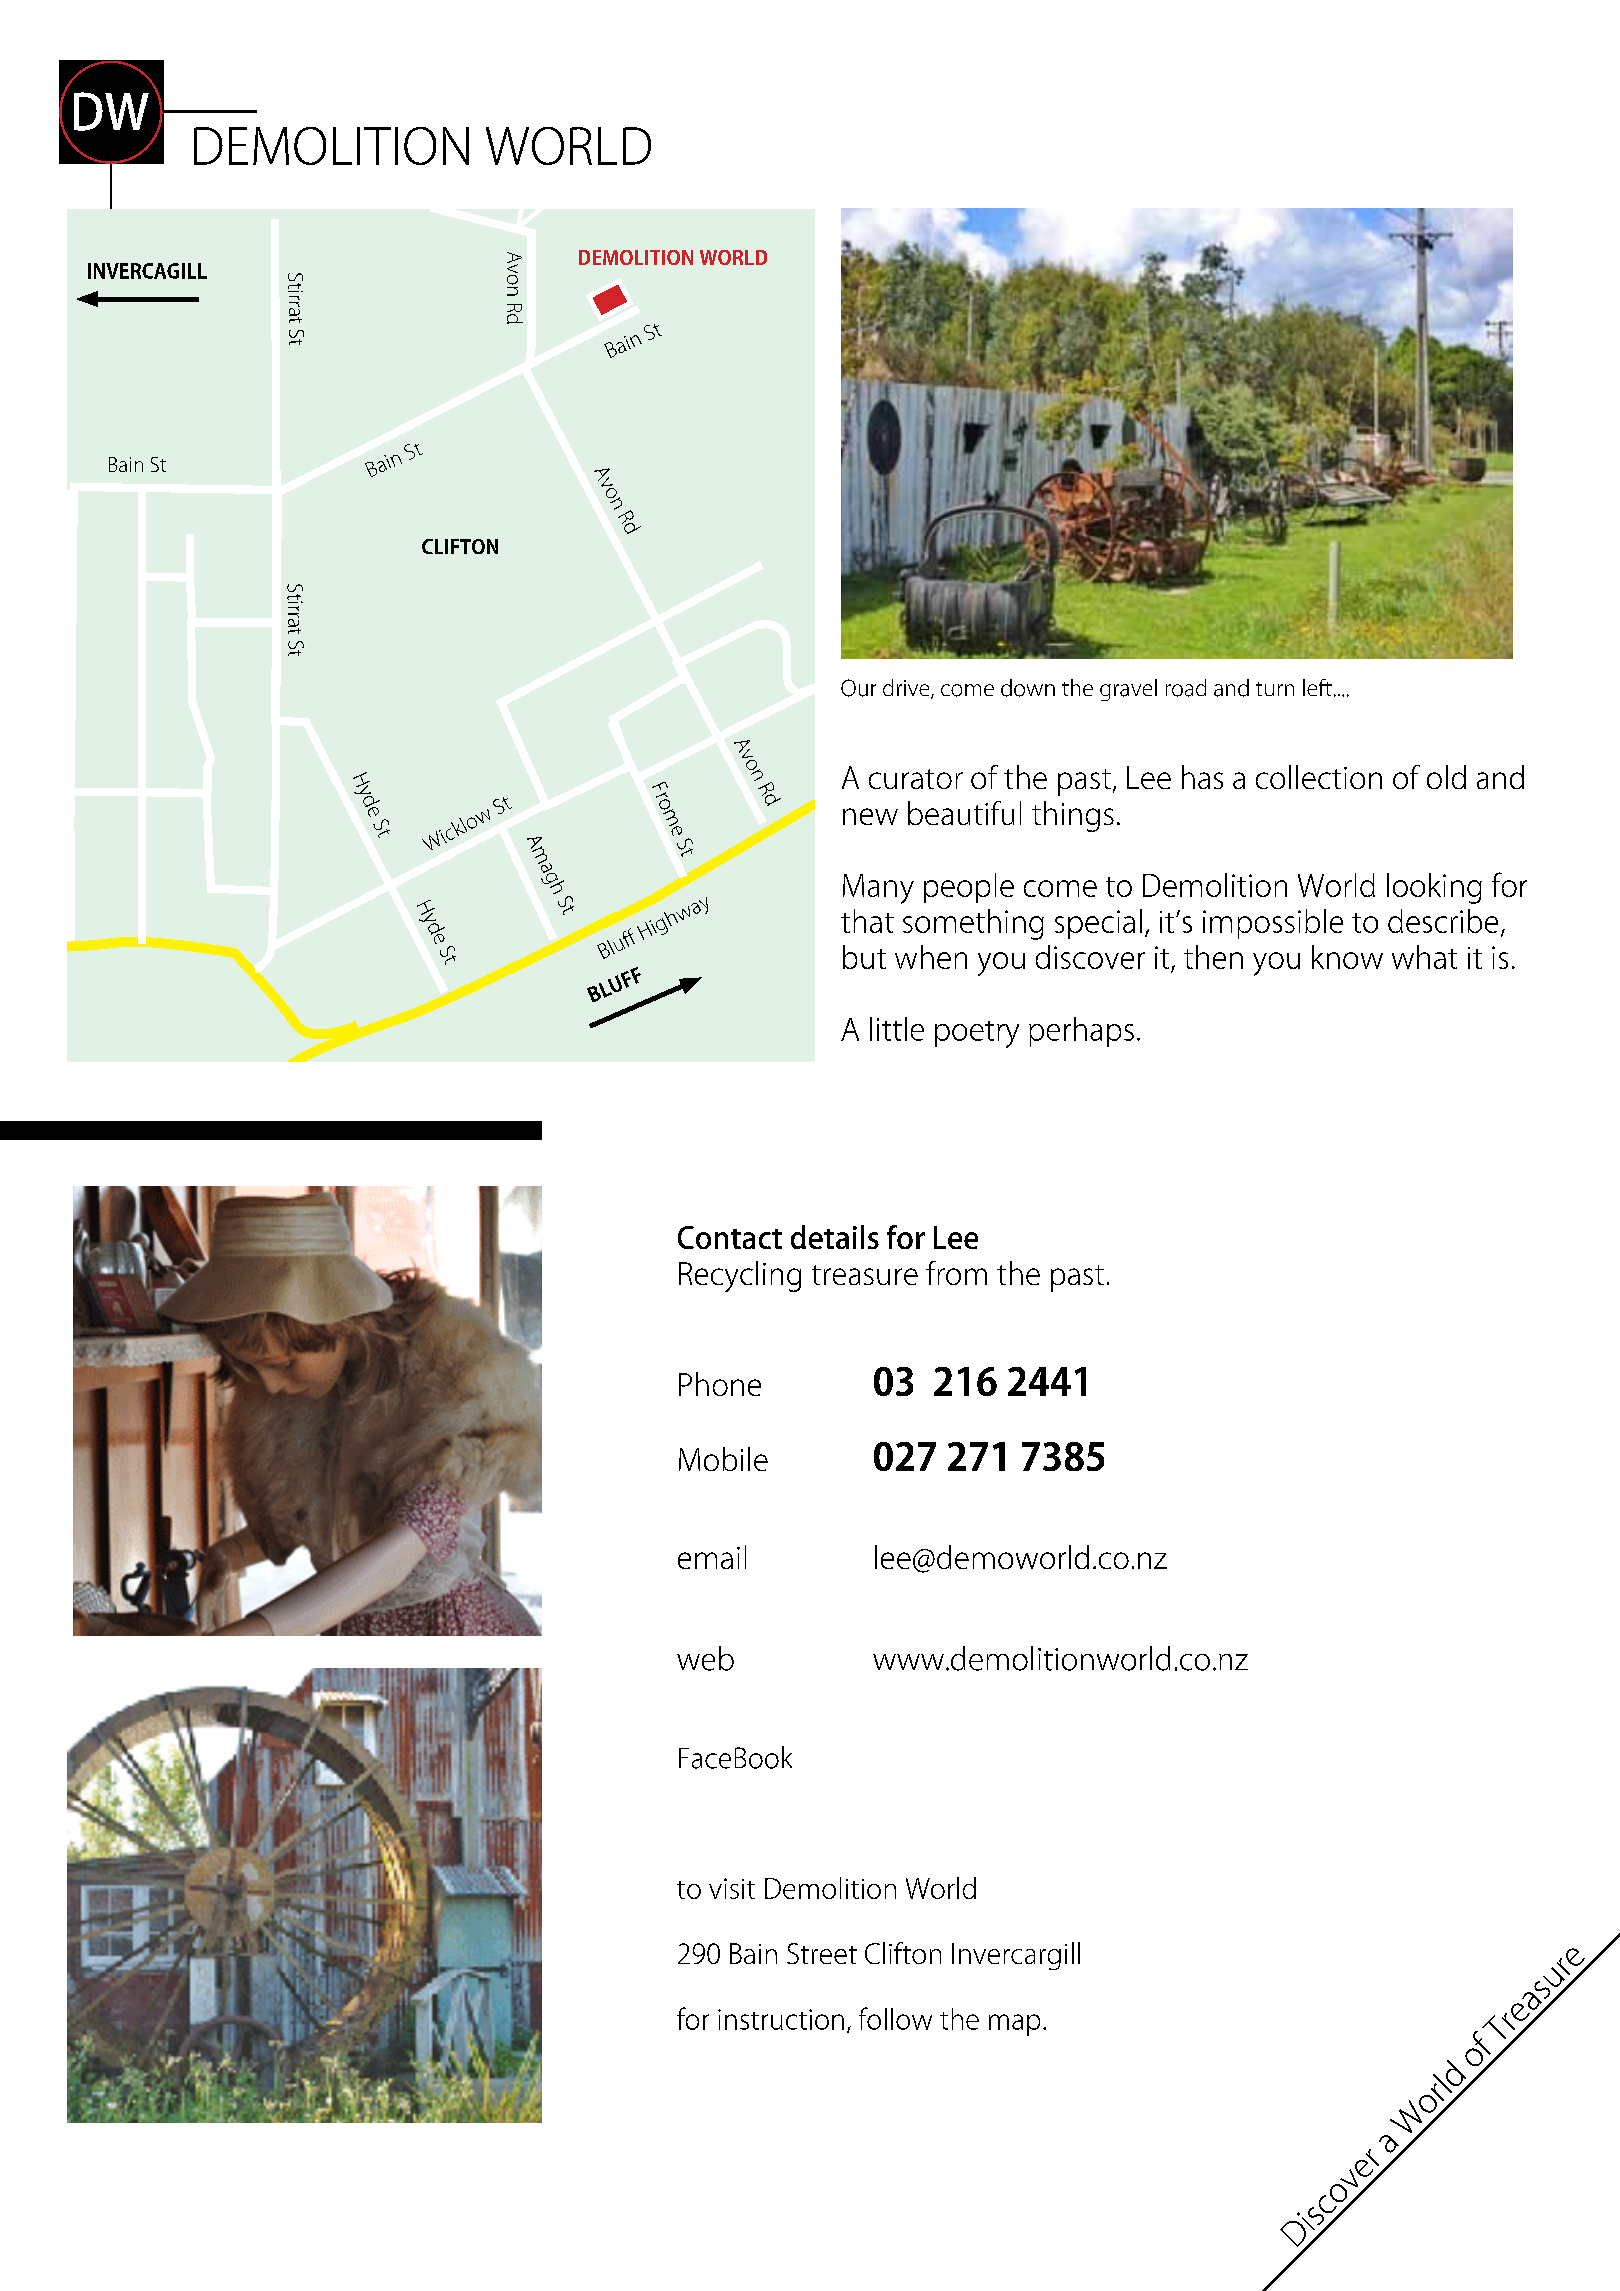 The height and width of the screenshot is (2291, 1620). I want to click on perhaps, so click(1081, 1032).
